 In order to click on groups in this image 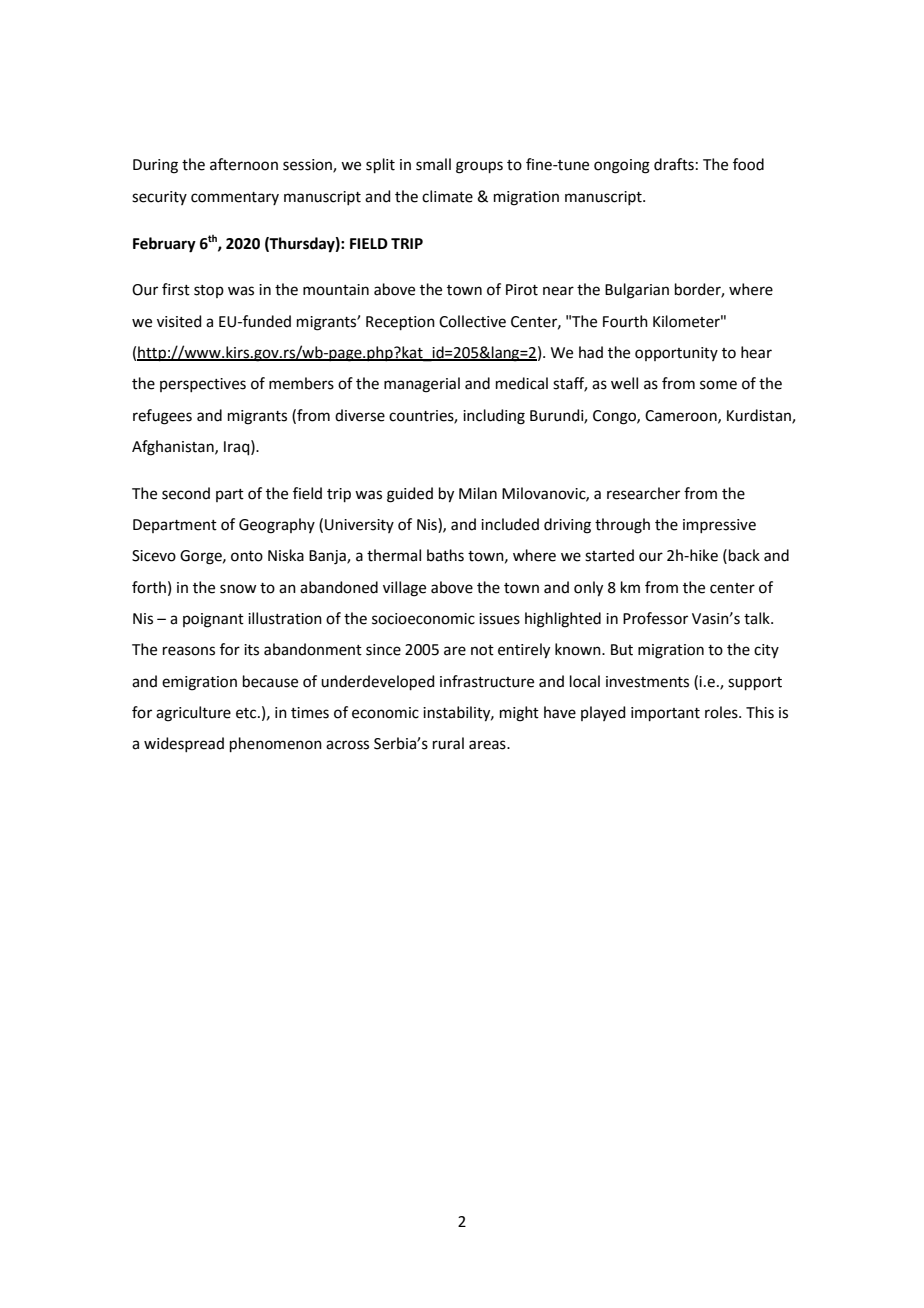, I will do `click(479, 167)`.
